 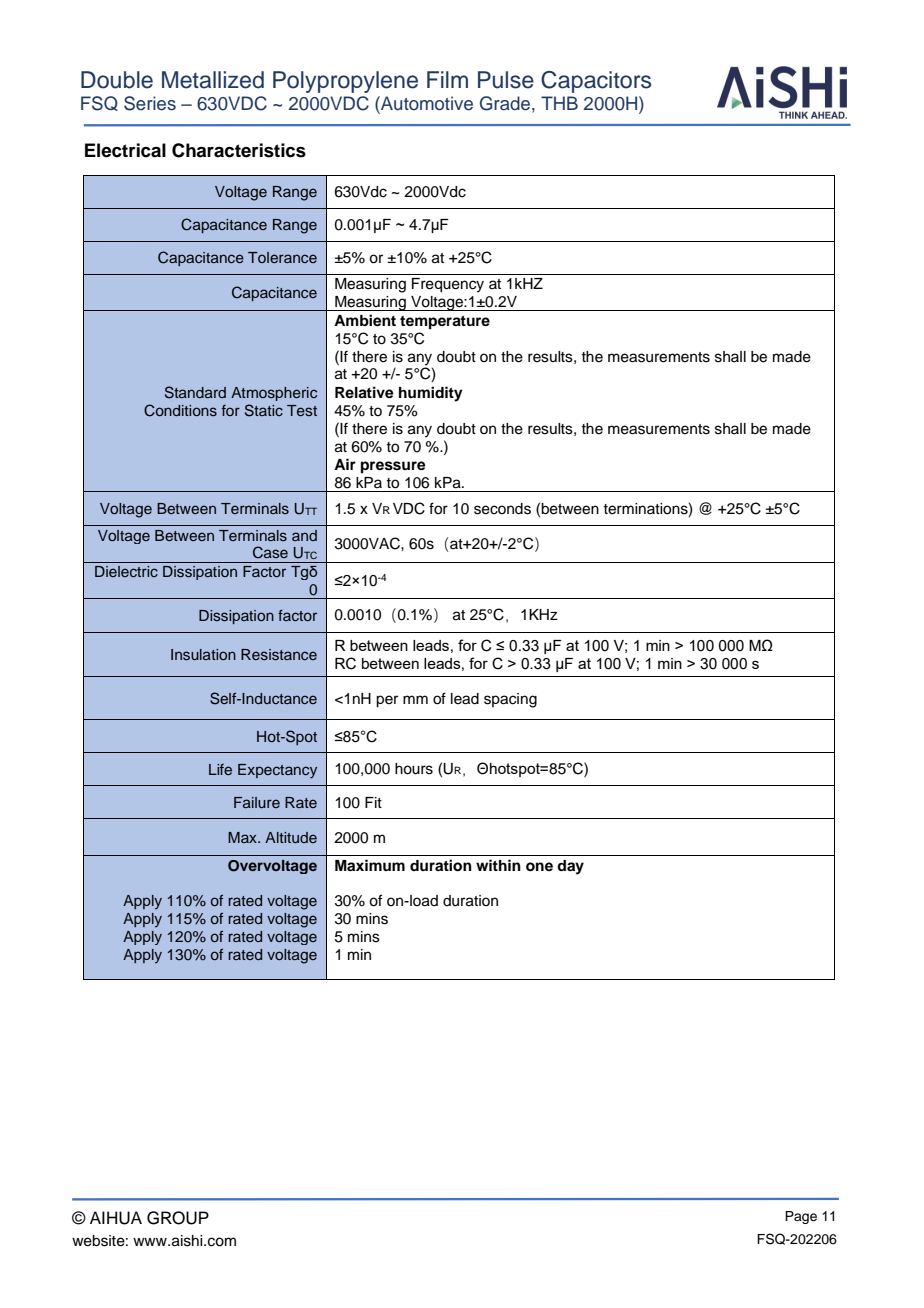 What do you see at coordinates (203, 655) in the page?
I see `Insulation` at bounding box center [203, 655].
